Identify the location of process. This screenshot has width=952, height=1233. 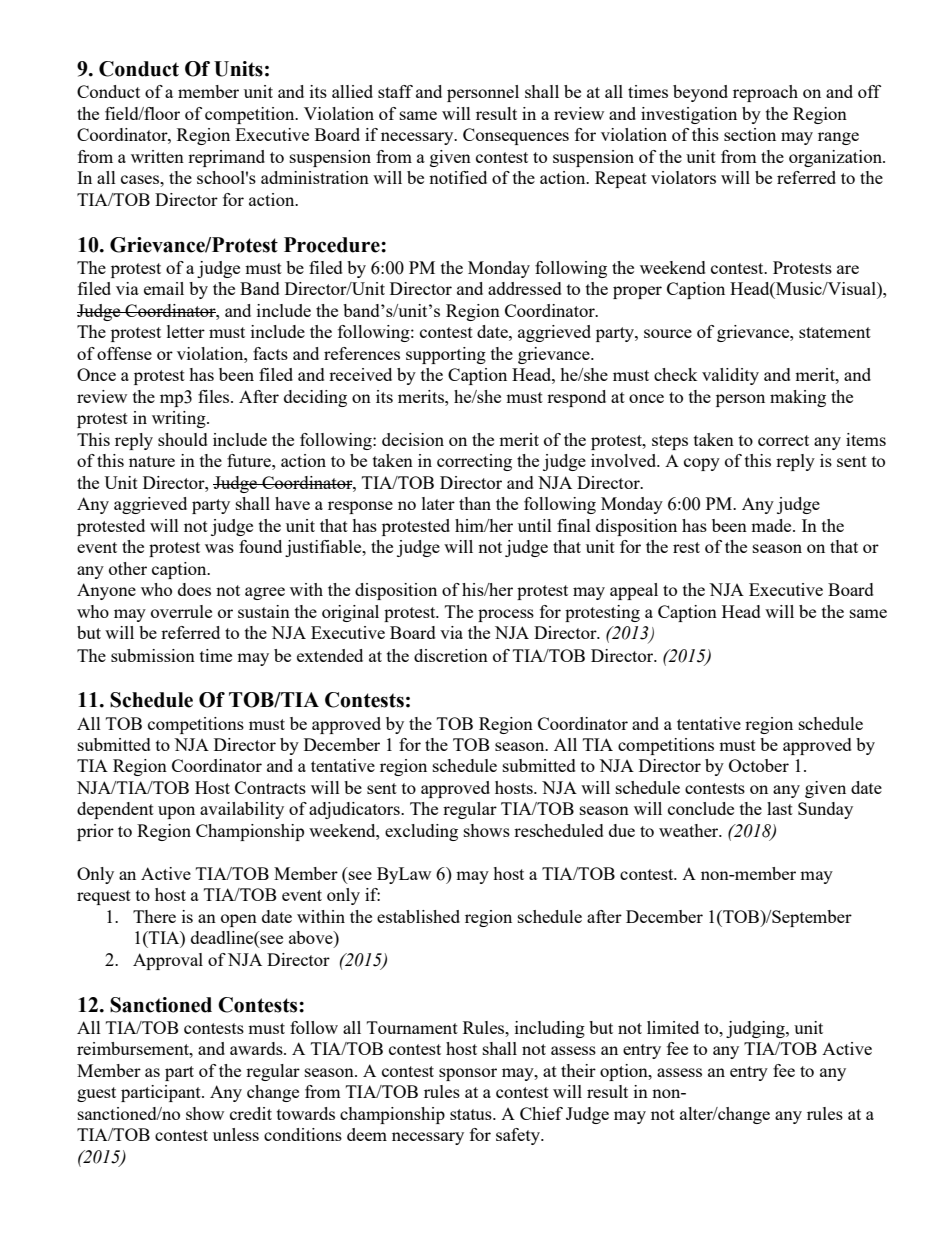
(506, 615).
